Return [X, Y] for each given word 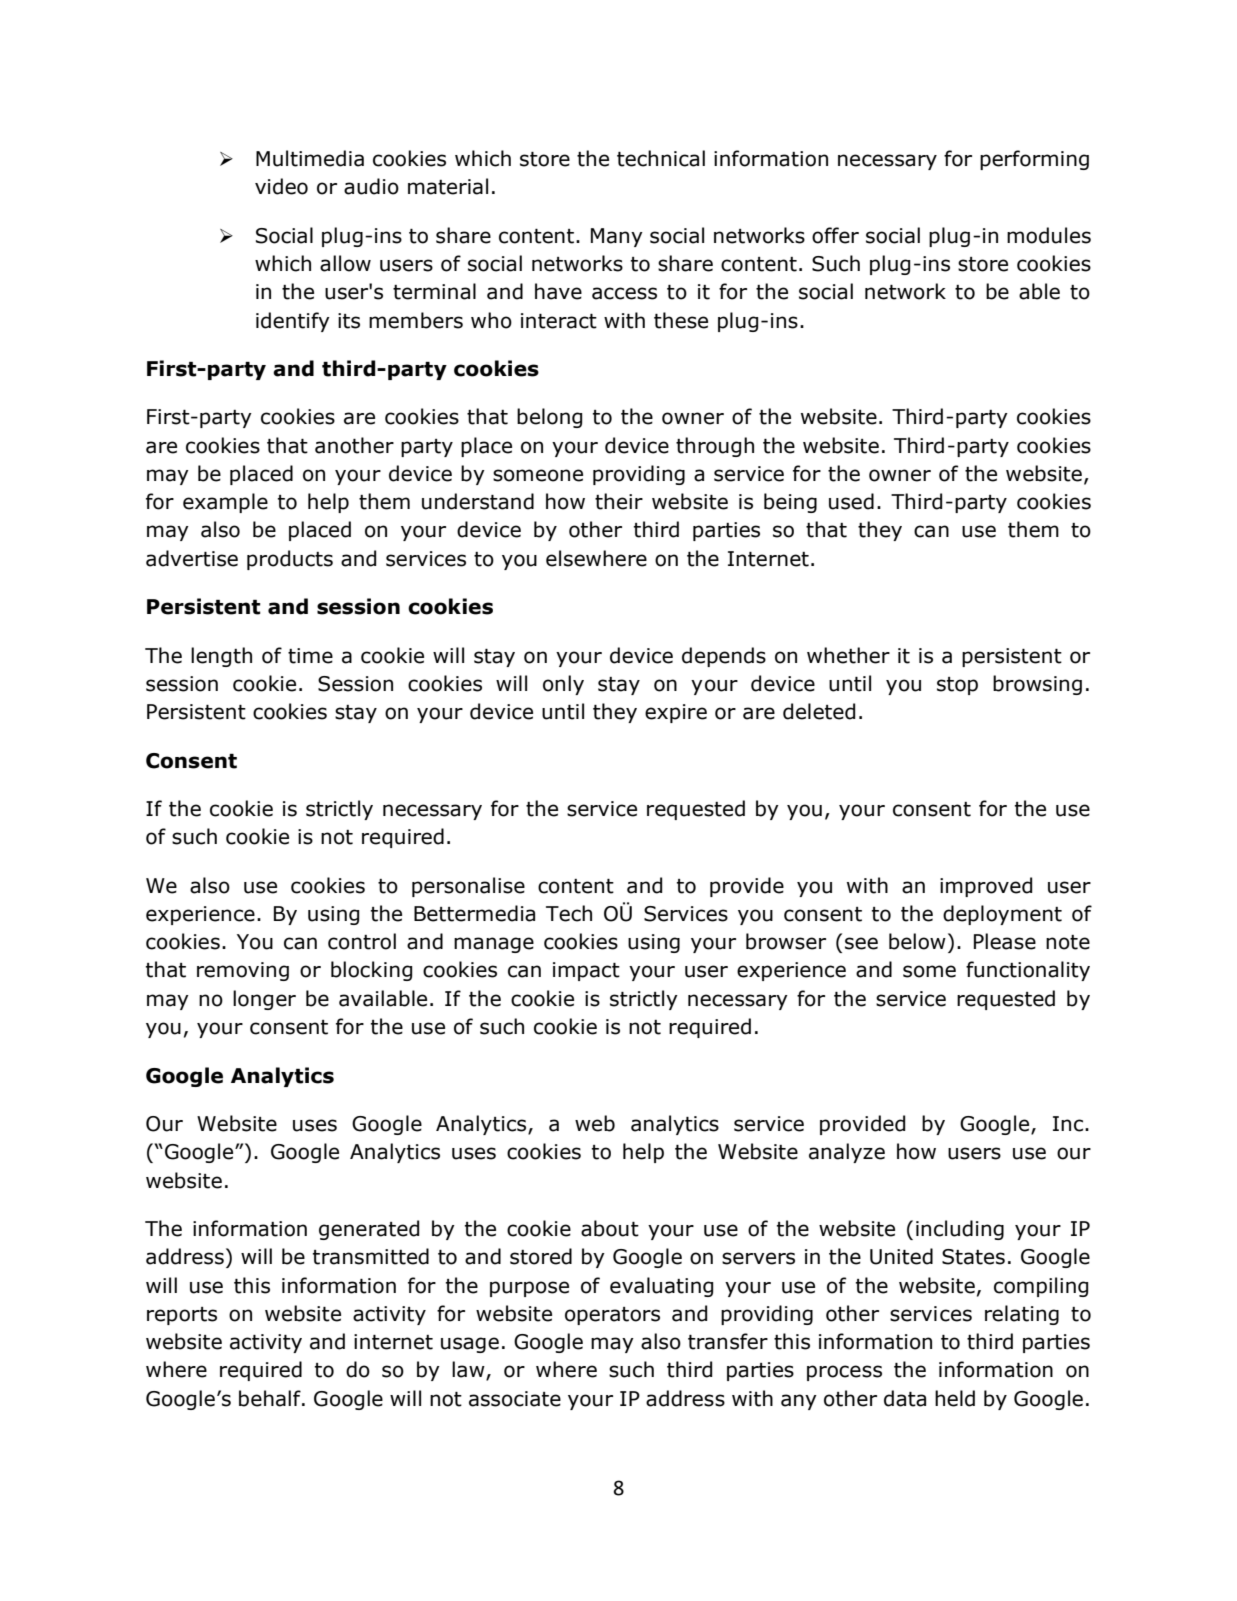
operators [612, 1316]
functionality [1028, 971]
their [619, 501]
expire [676, 713]
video [281, 186]
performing [1034, 160]
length [221, 657]
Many [617, 237]
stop [957, 686]
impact [586, 971]
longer [264, 1000]
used [851, 501]
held [955, 1398]
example [225, 503]
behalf [271, 1398]
